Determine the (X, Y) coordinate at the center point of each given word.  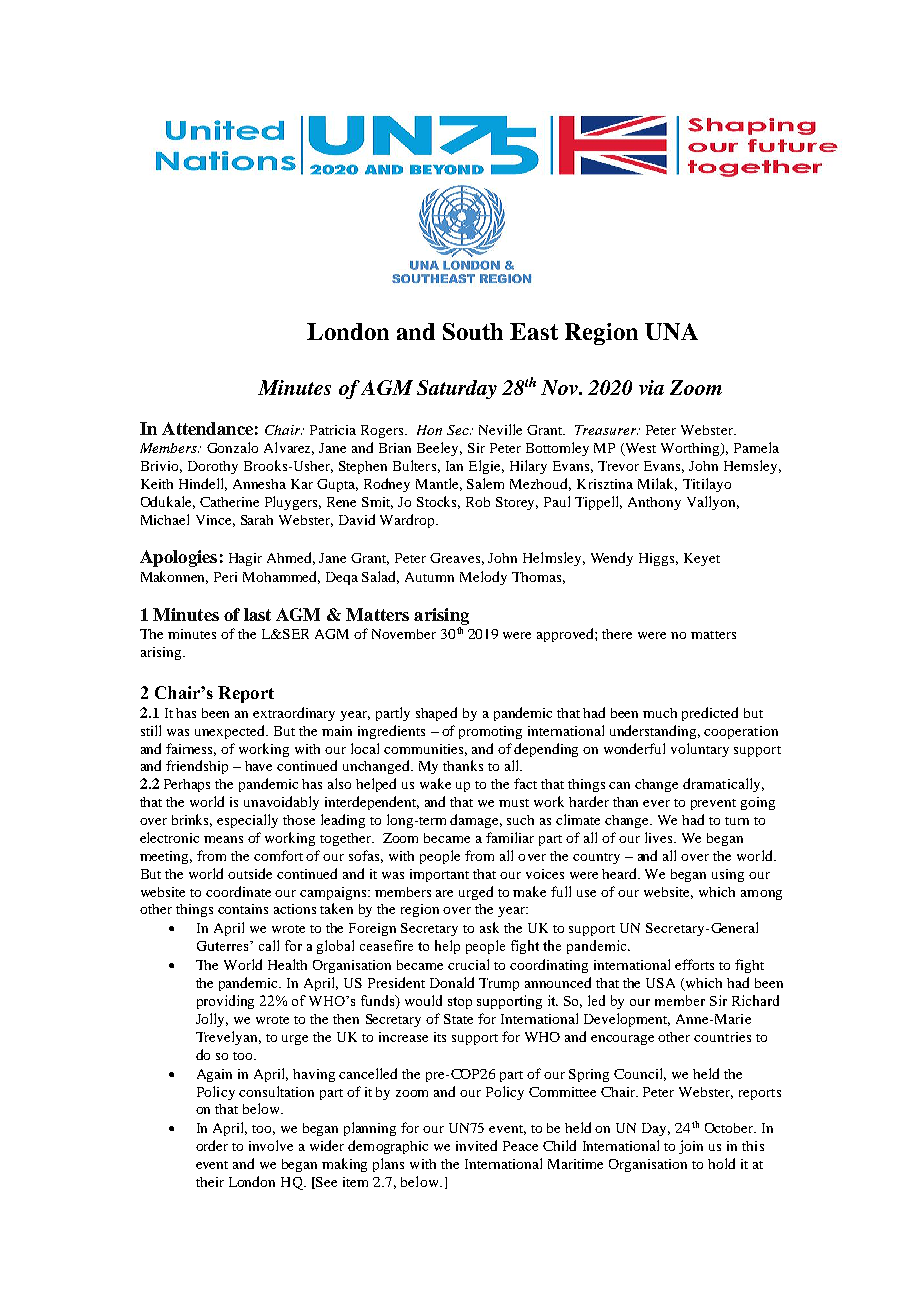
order (212, 1145)
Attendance (207, 428)
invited (476, 1145)
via (651, 387)
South (473, 331)
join (691, 1147)
